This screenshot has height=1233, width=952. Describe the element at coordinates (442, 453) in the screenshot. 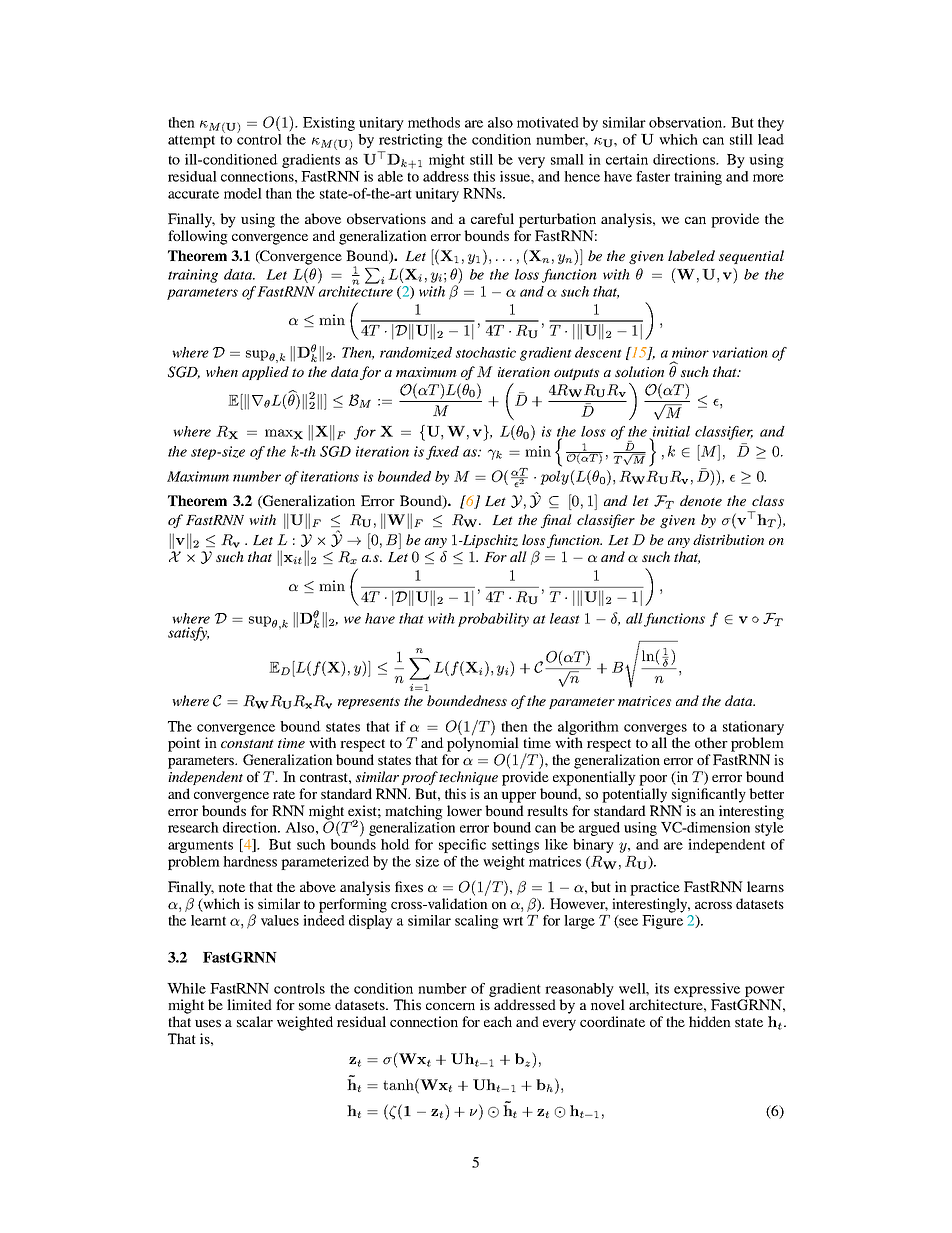

I see `fixed` at that location.
